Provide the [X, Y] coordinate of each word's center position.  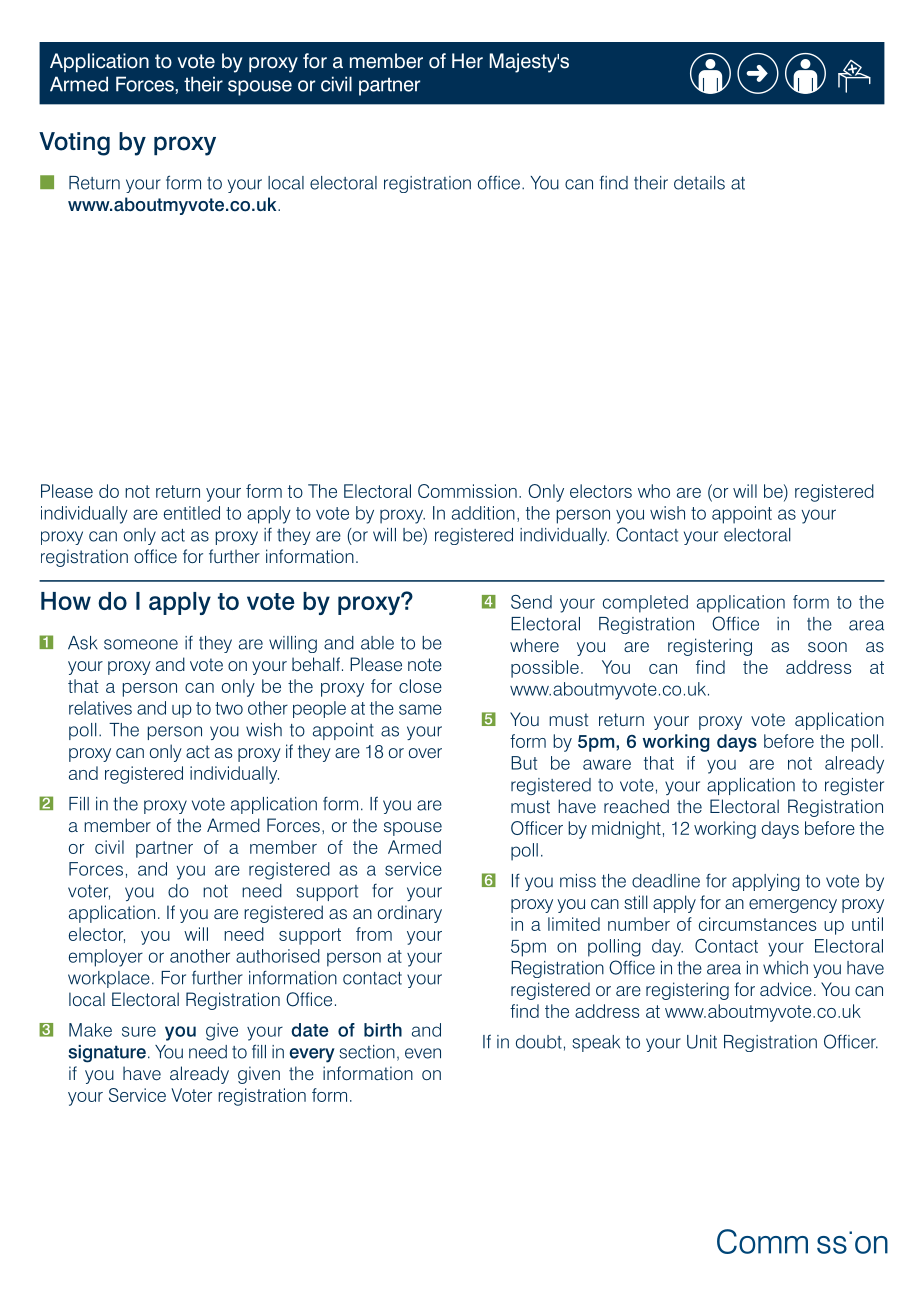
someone [141, 644]
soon [827, 647]
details [699, 183]
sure [139, 1031]
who [654, 491]
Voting [74, 144]
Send [531, 602]
